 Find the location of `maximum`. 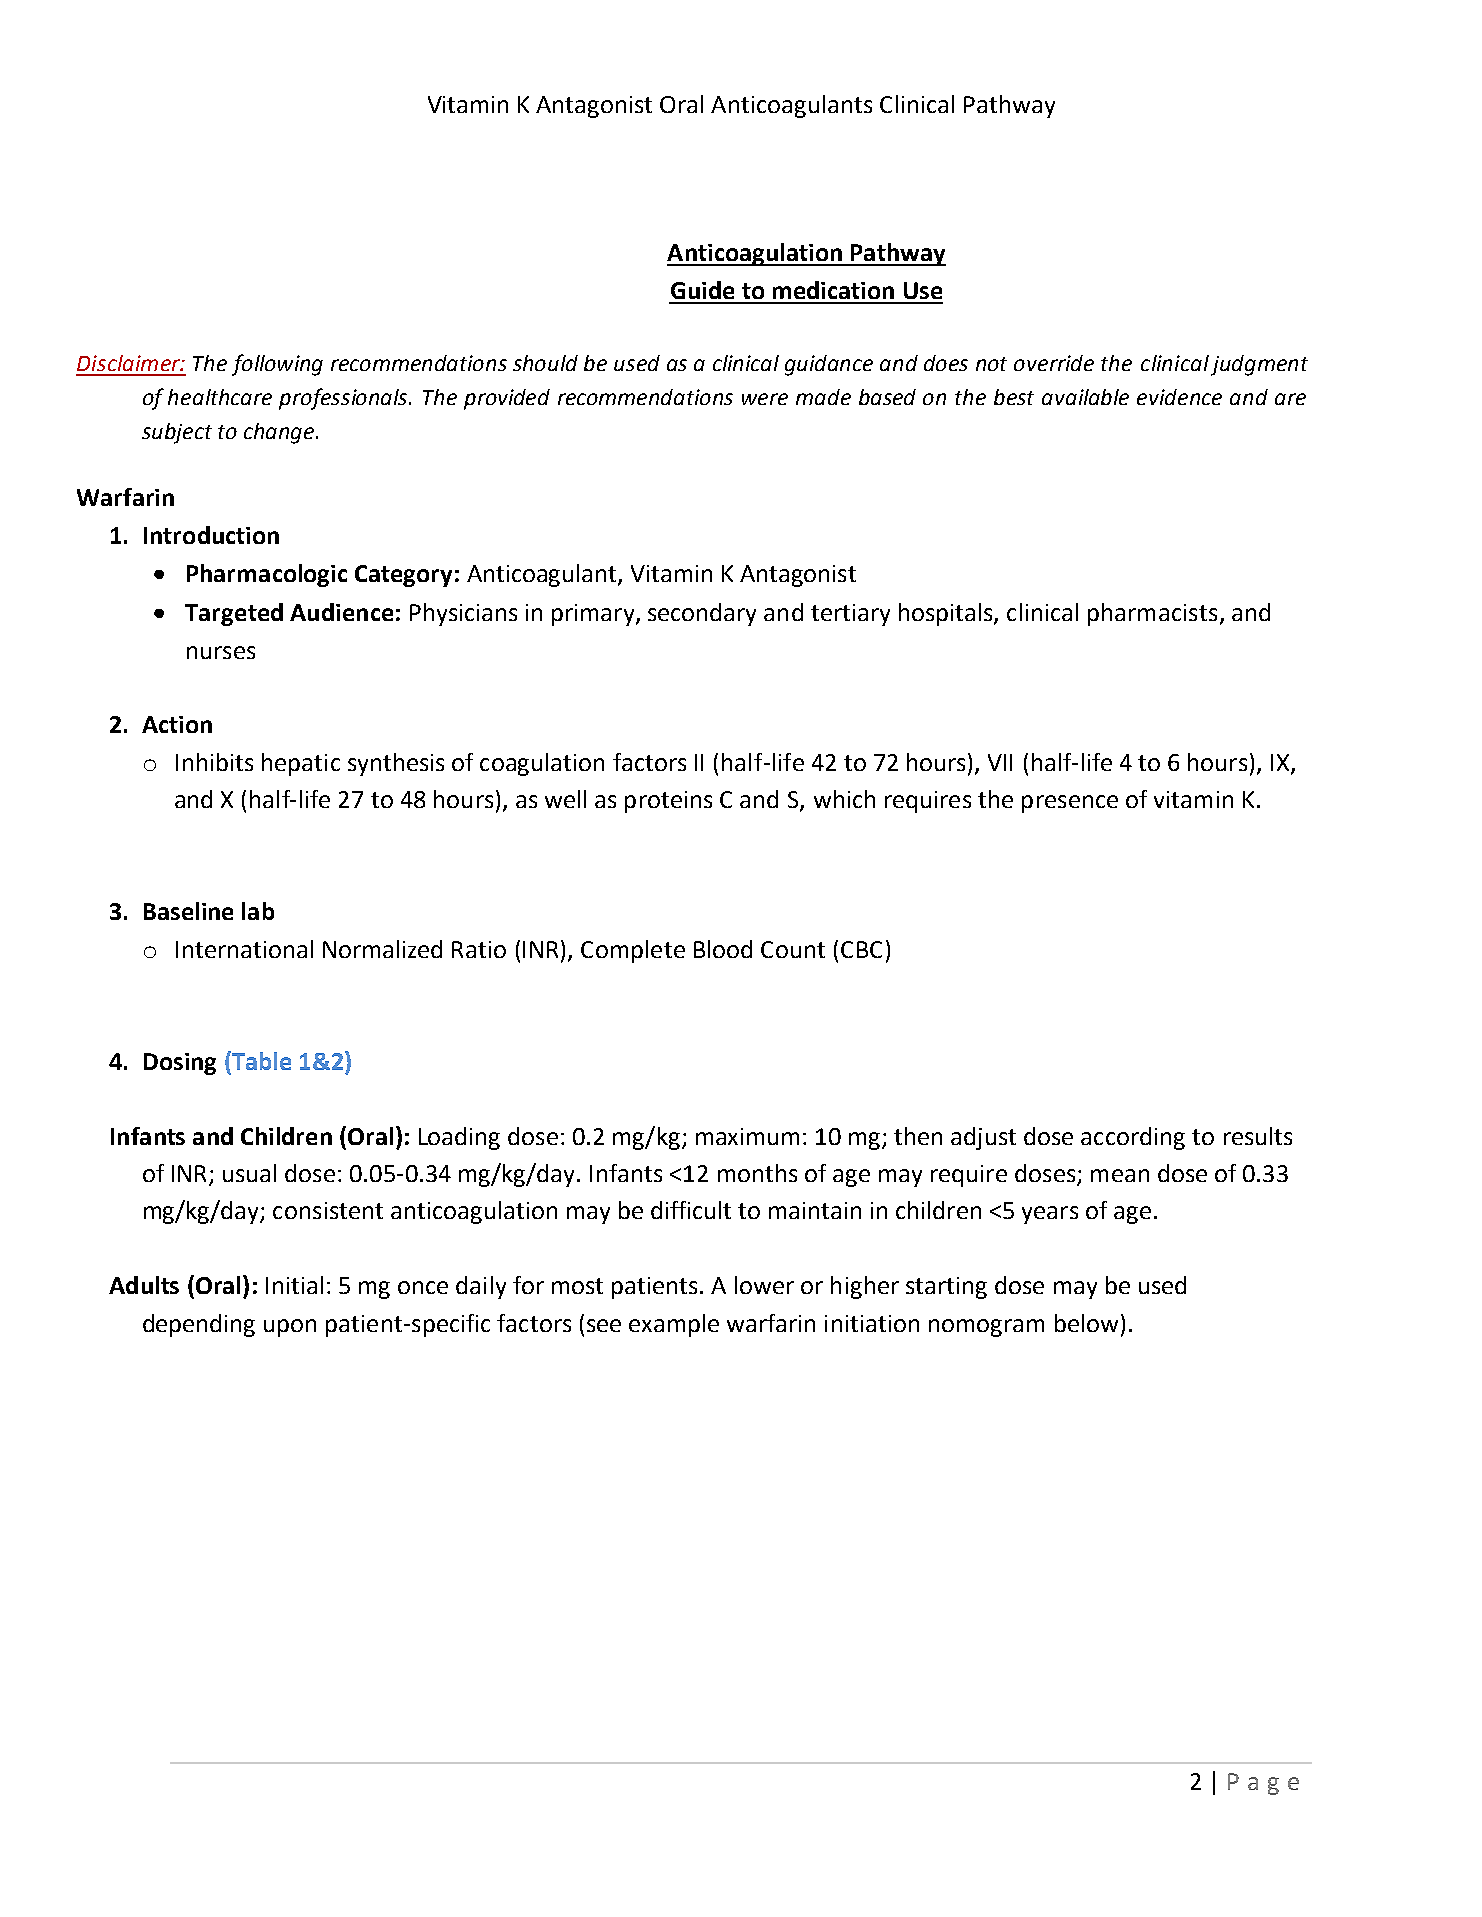

maximum is located at coordinates (747, 1136).
